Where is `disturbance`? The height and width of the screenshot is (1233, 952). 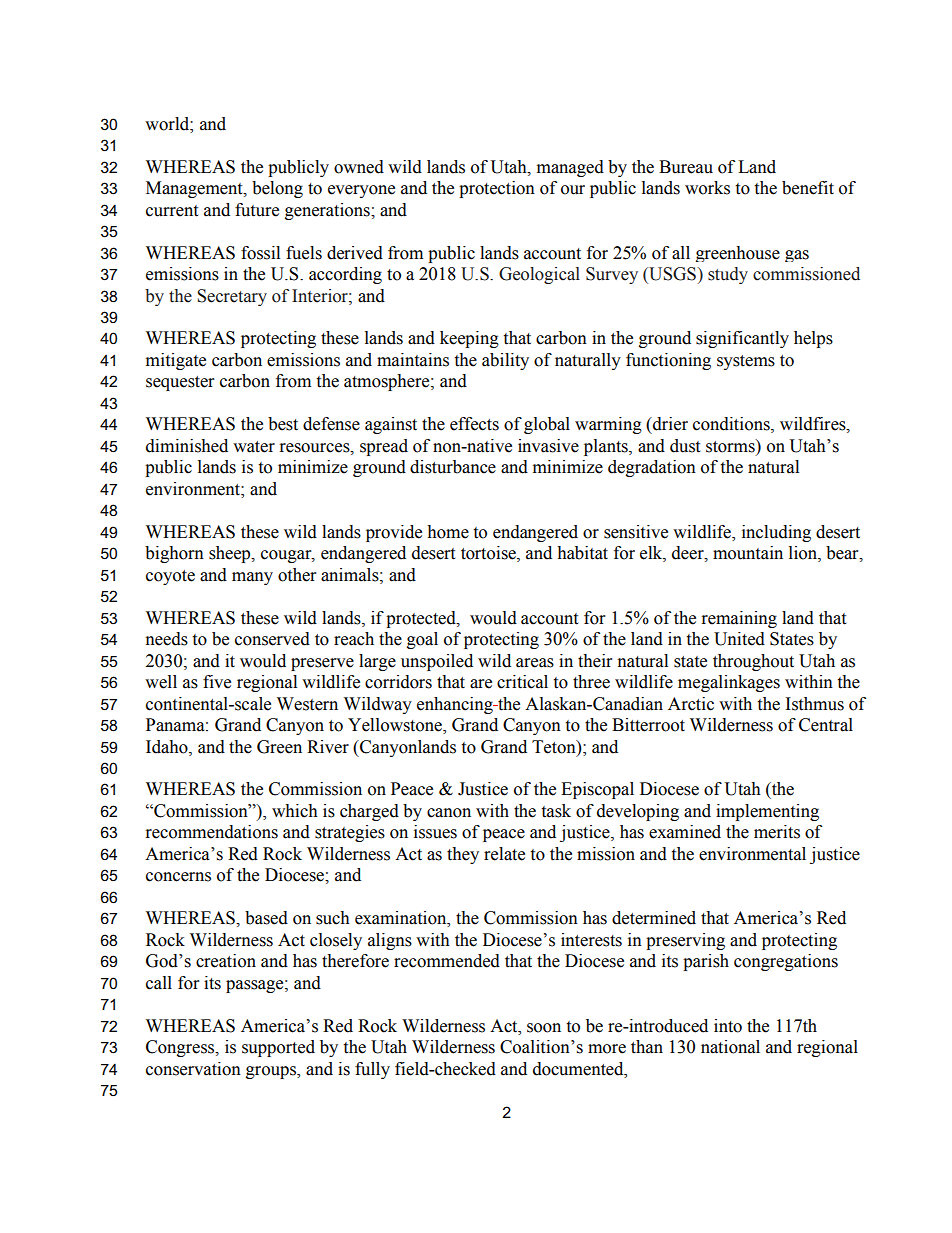
disturbance is located at coordinates (453, 467).
